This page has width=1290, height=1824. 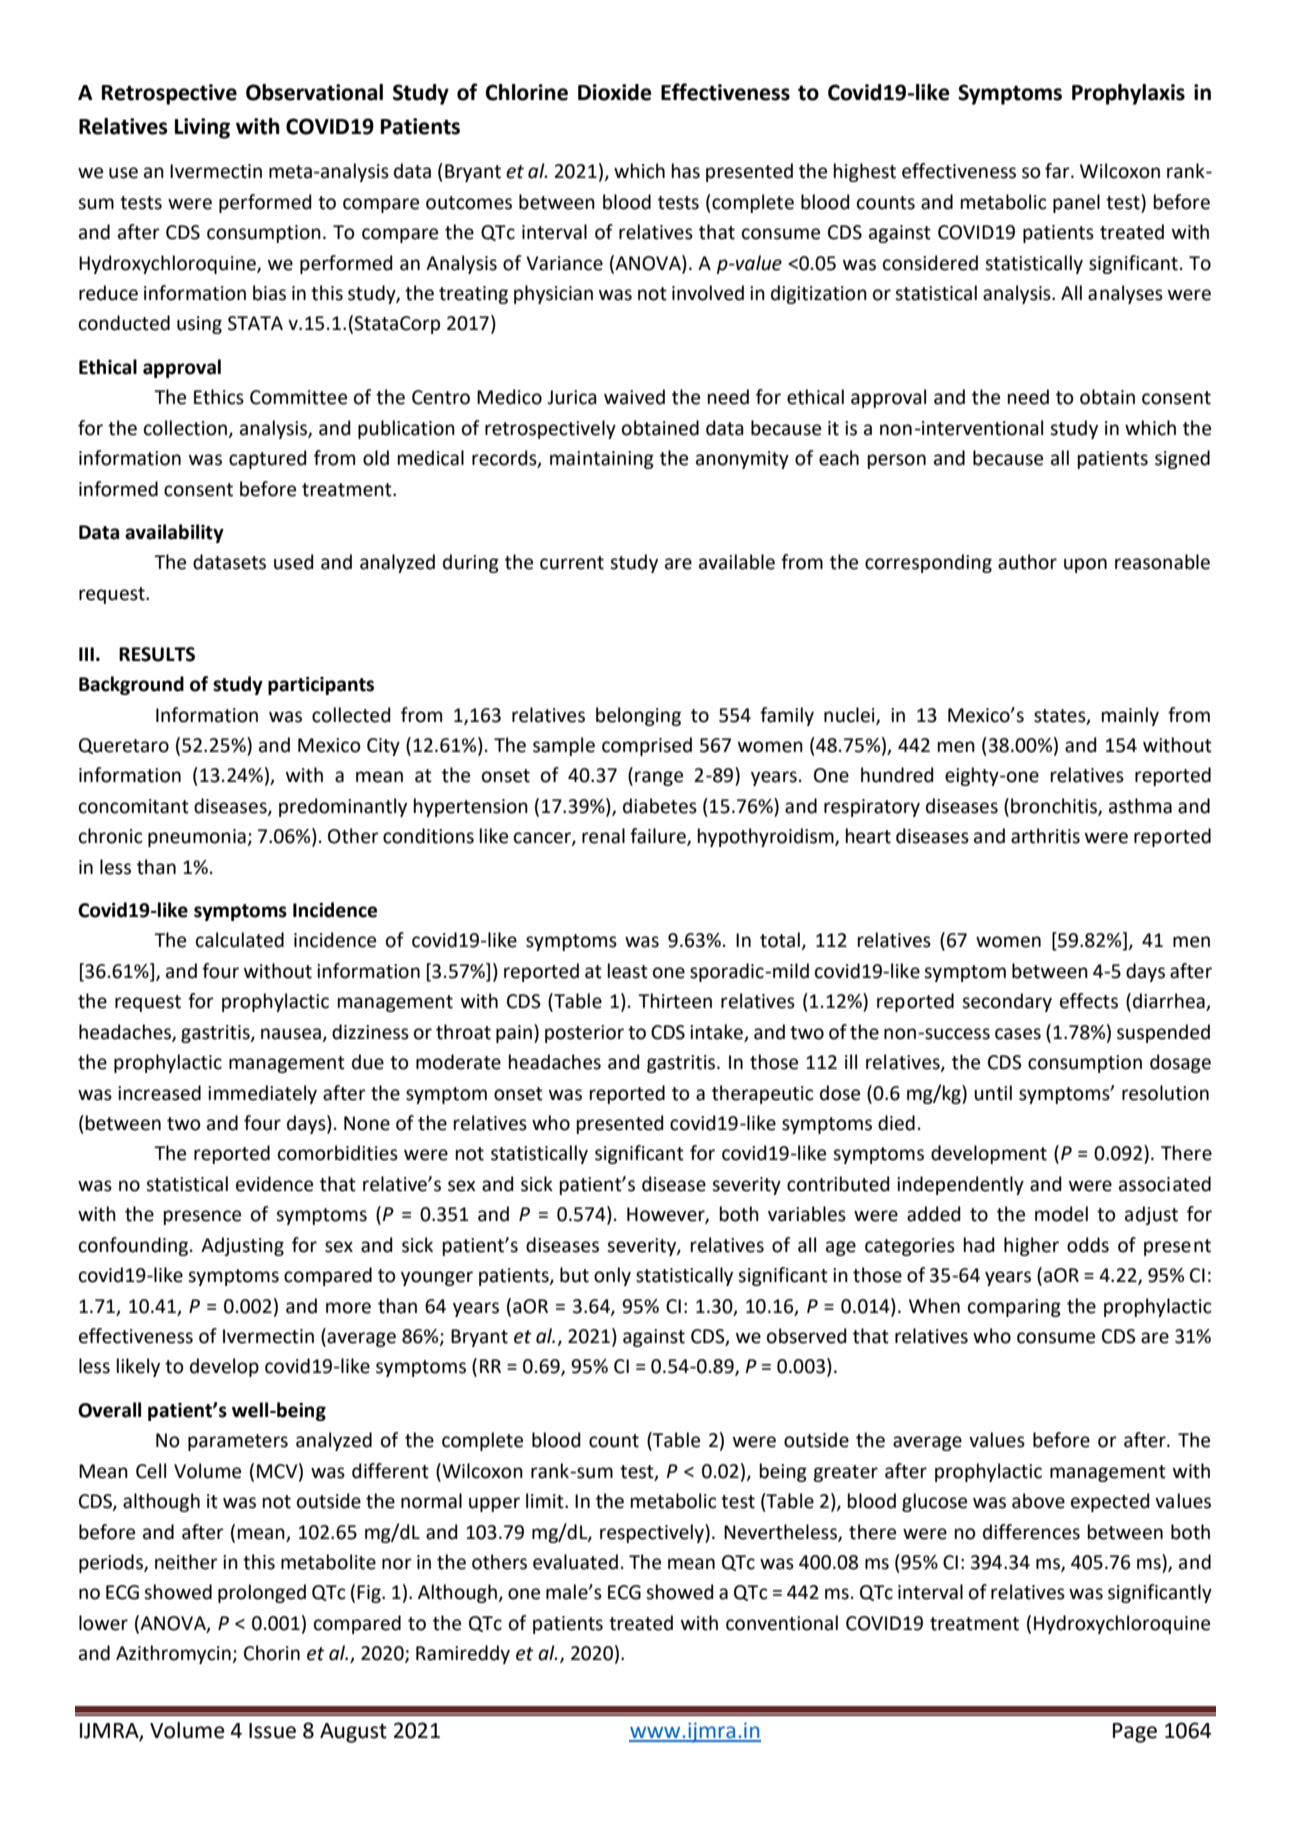 What do you see at coordinates (1045, 836) in the page?
I see `arthritis` at bounding box center [1045, 836].
